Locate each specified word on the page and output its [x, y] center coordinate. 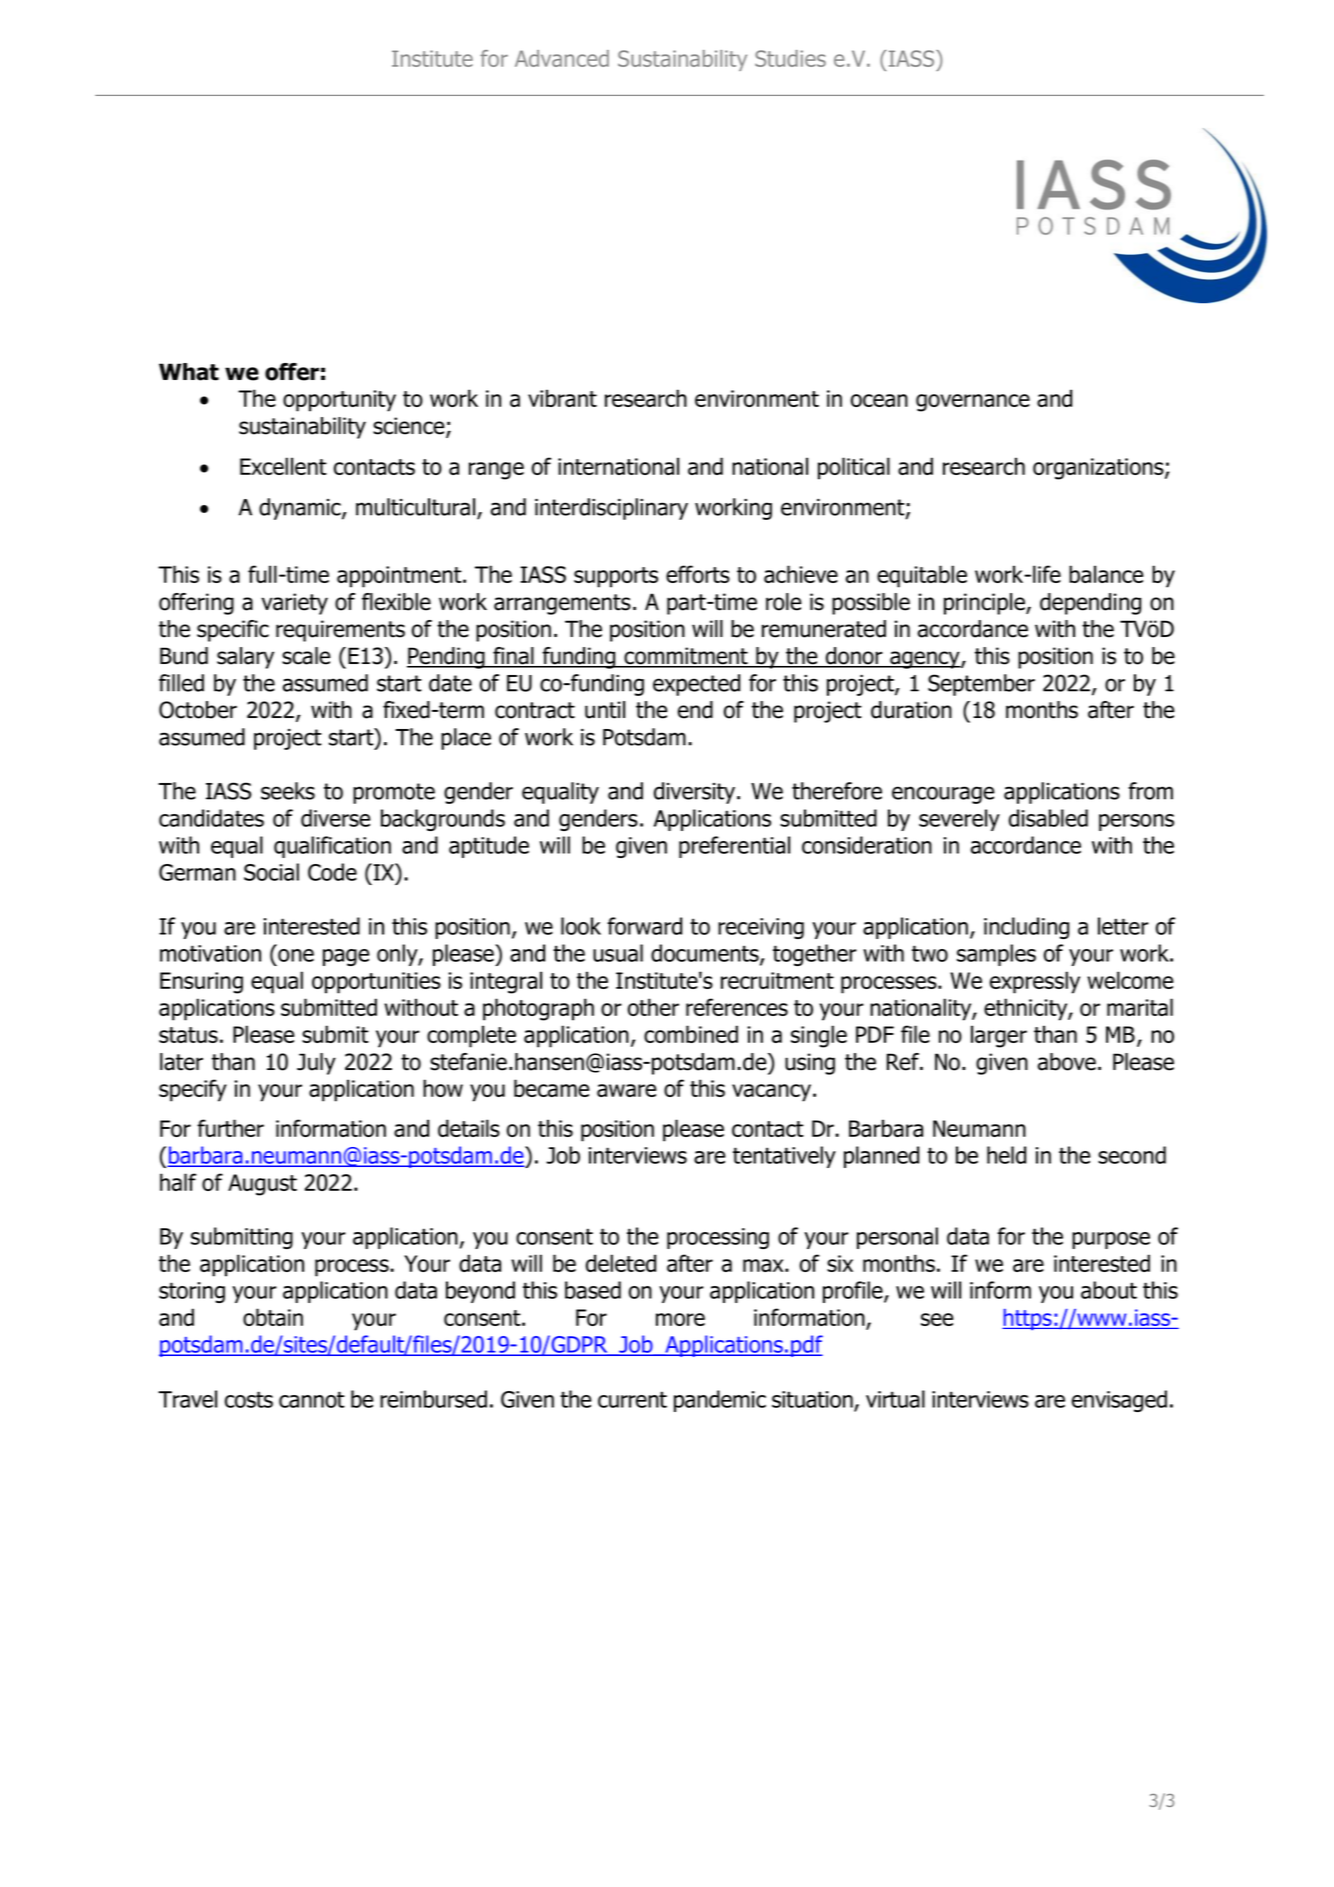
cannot [312, 1399]
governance [973, 403]
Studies [790, 58]
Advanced [562, 58]
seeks [288, 791]
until [605, 710]
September [981, 685]
